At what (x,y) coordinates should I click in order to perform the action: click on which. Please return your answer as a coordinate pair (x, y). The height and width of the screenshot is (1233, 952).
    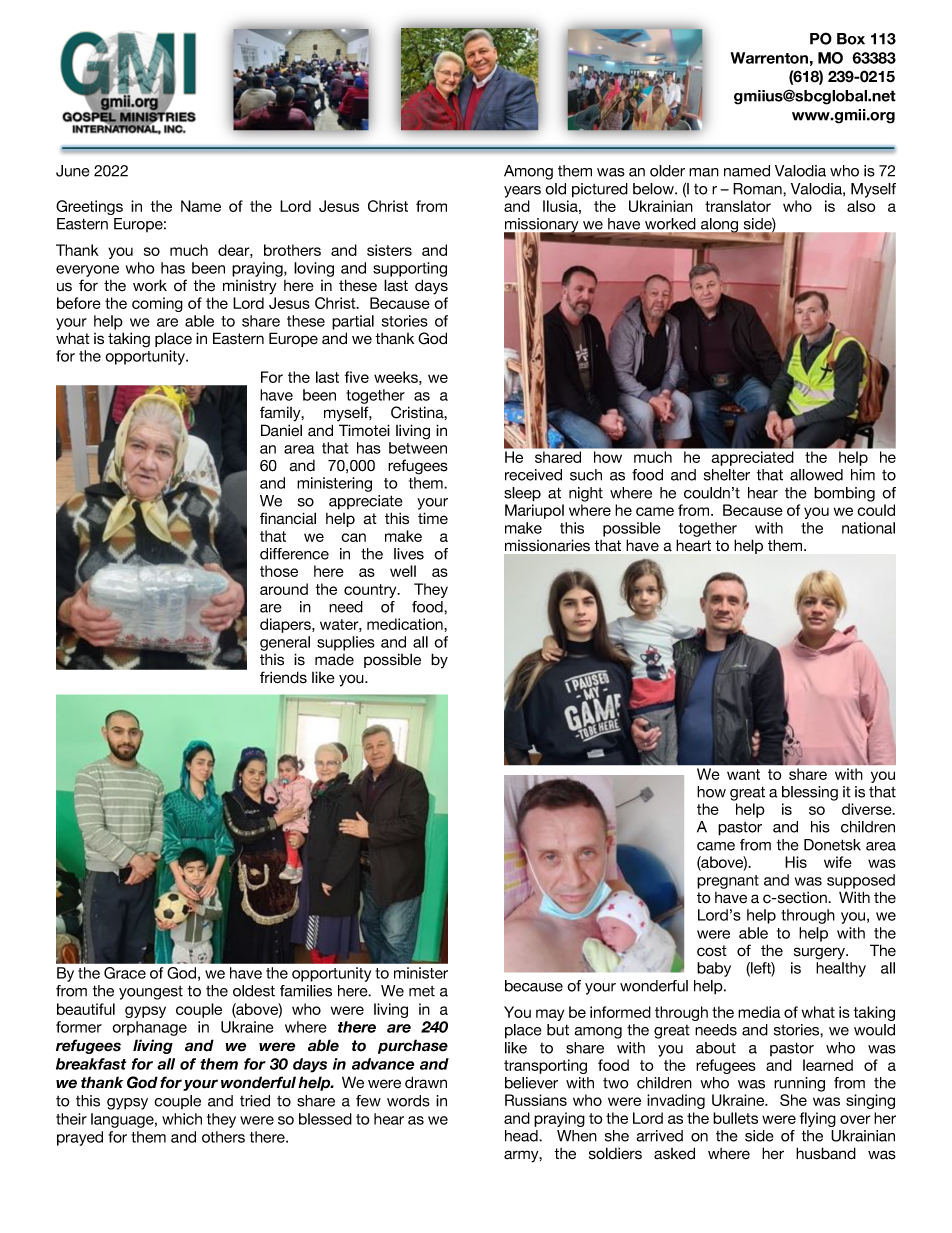
    Looking at the image, I should click on (182, 1119).
